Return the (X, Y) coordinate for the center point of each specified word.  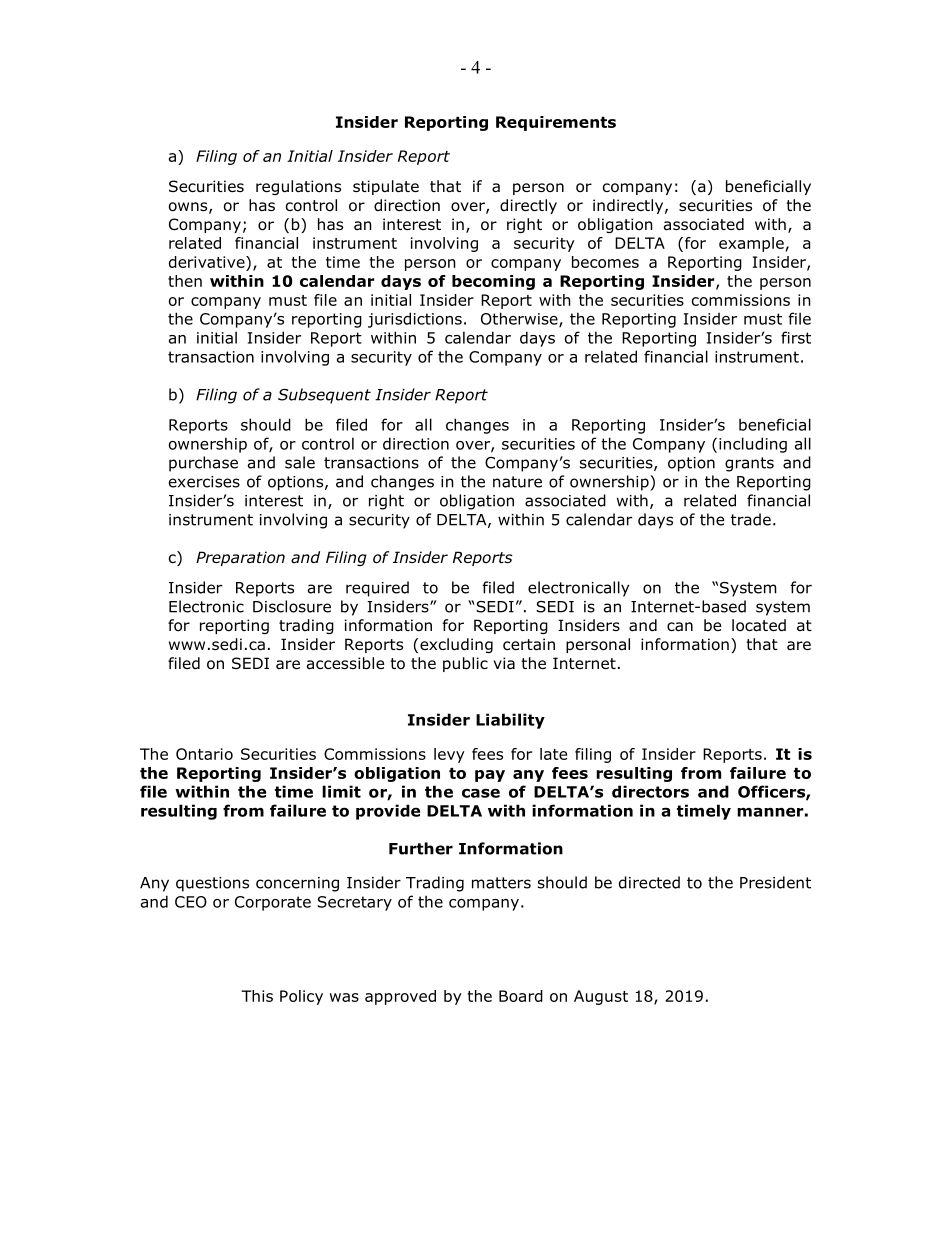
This (257, 996)
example (751, 244)
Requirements (556, 123)
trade (751, 519)
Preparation (240, 558)
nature (517, 482)
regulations (298, 187)
